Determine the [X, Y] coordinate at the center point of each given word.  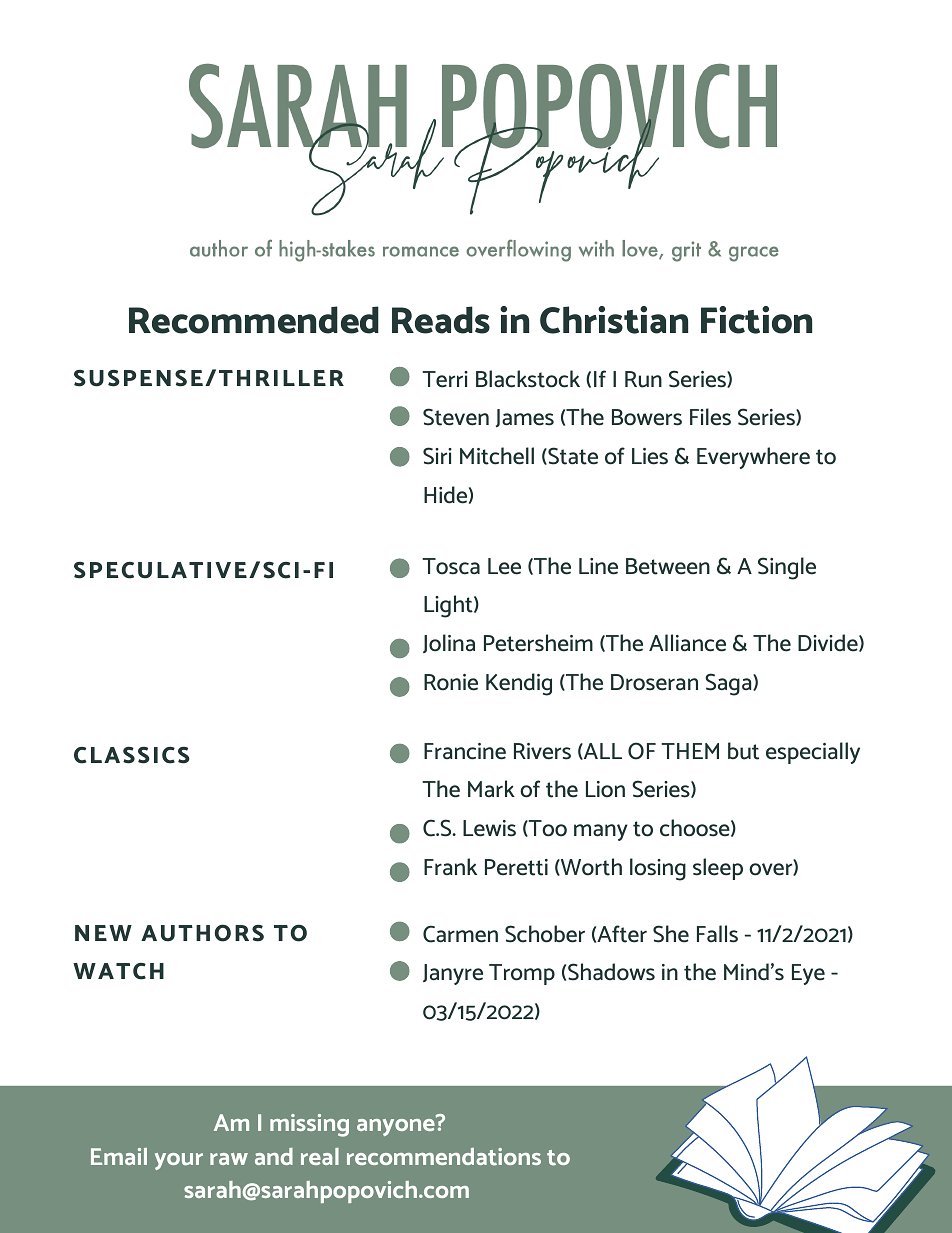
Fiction [756, 320]
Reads [441, 320]
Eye [808, 974]
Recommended [254, 320]
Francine [465, 751]
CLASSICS [132, 755]
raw [229, 1159]
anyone [397, 1126]
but [743, 751]
